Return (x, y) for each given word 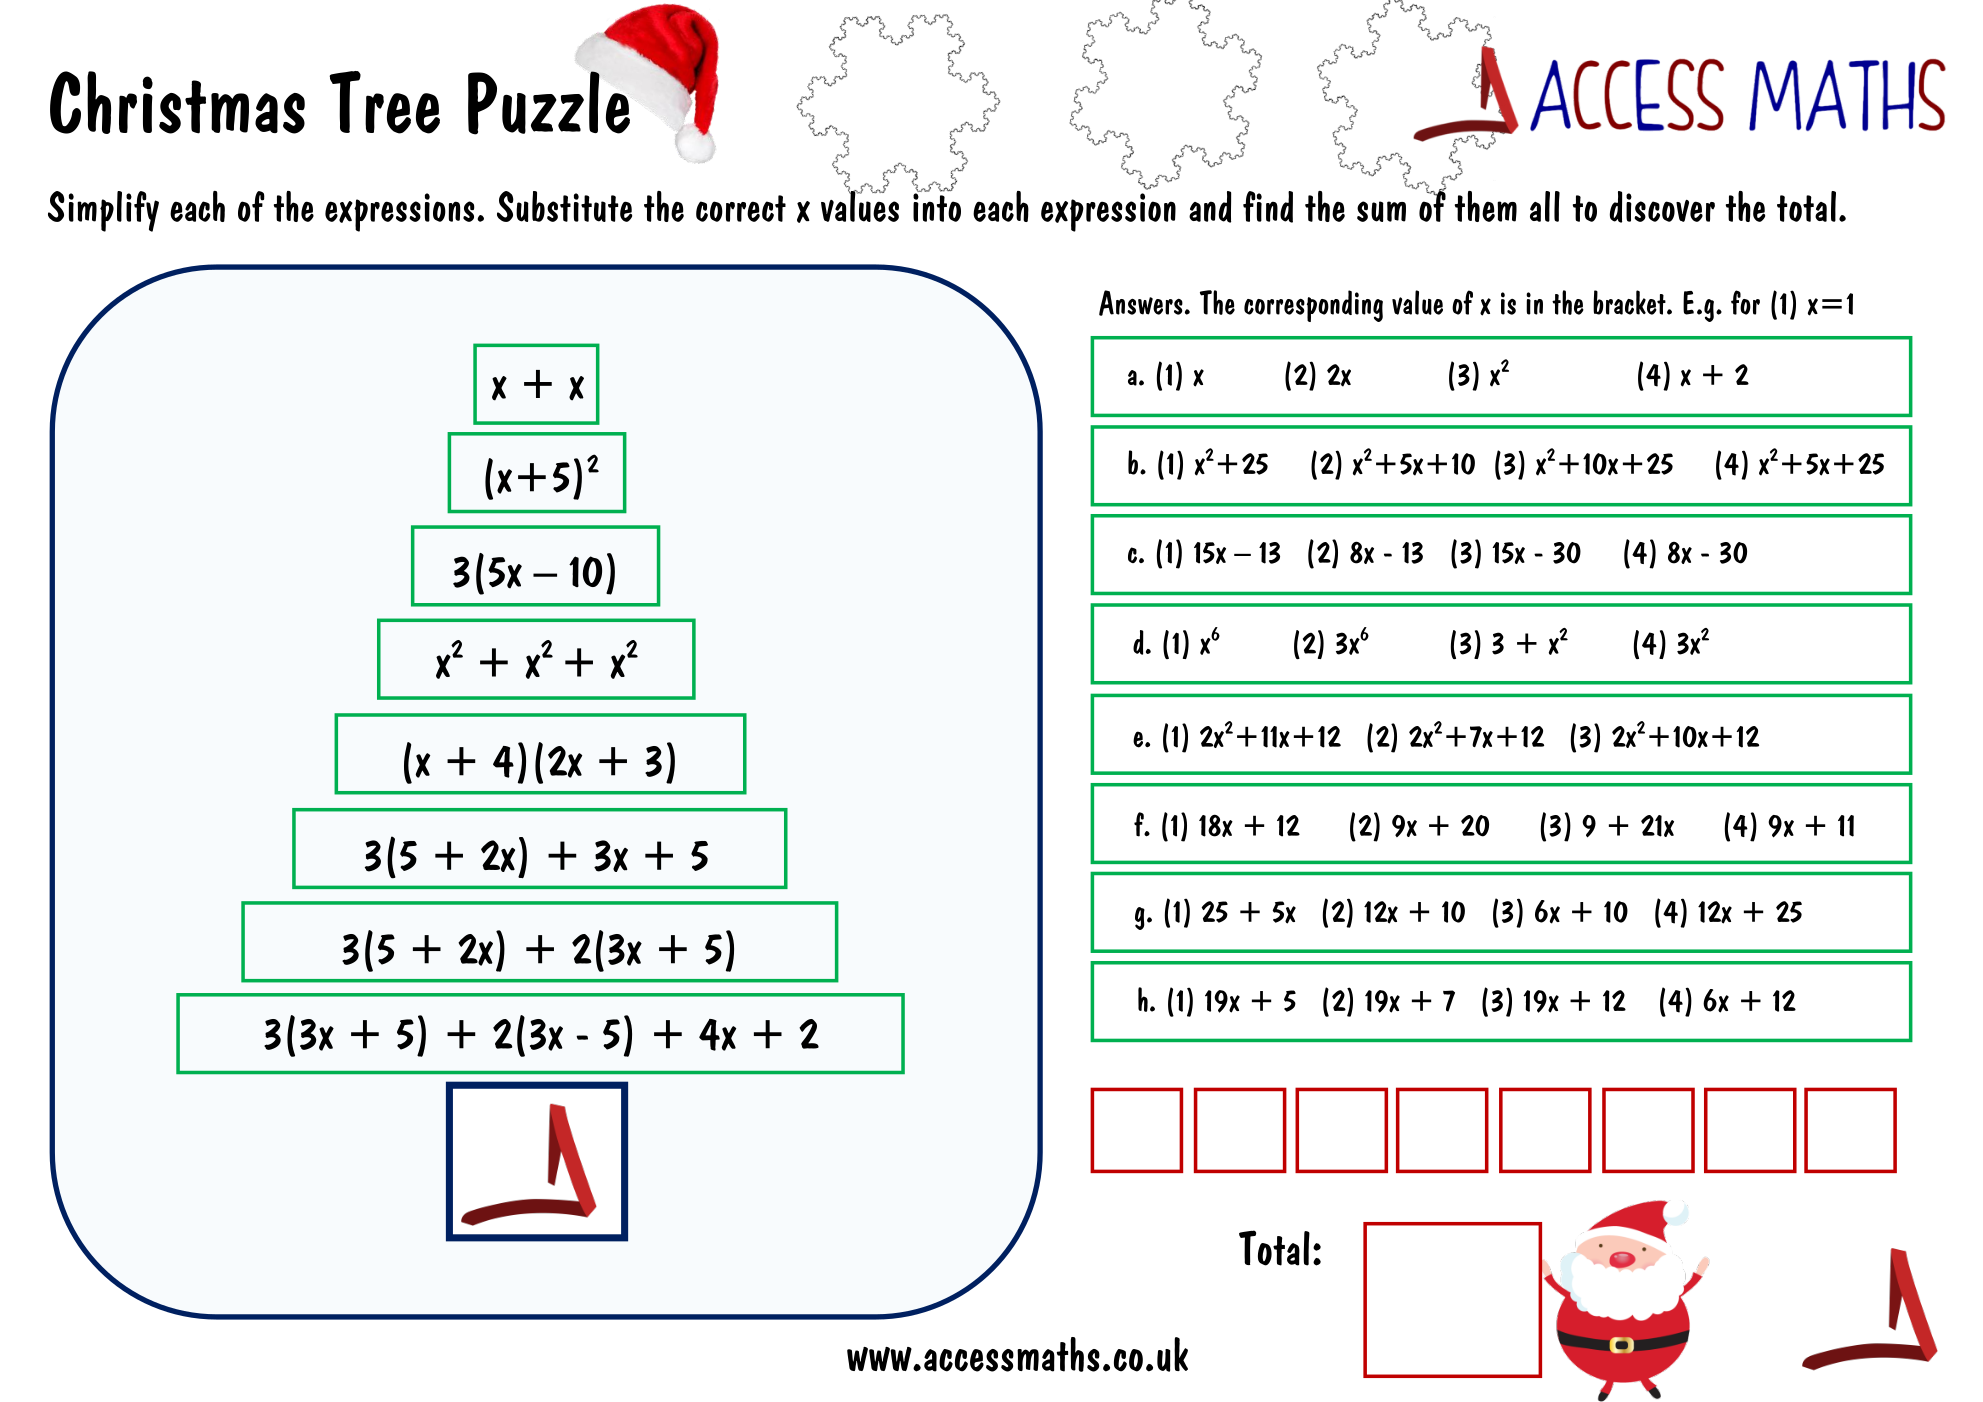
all (1545, 206)
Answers (1141, 303)
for (1745, 302)
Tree (384, 102)
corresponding (1313, 306)
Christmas (177, 102)
